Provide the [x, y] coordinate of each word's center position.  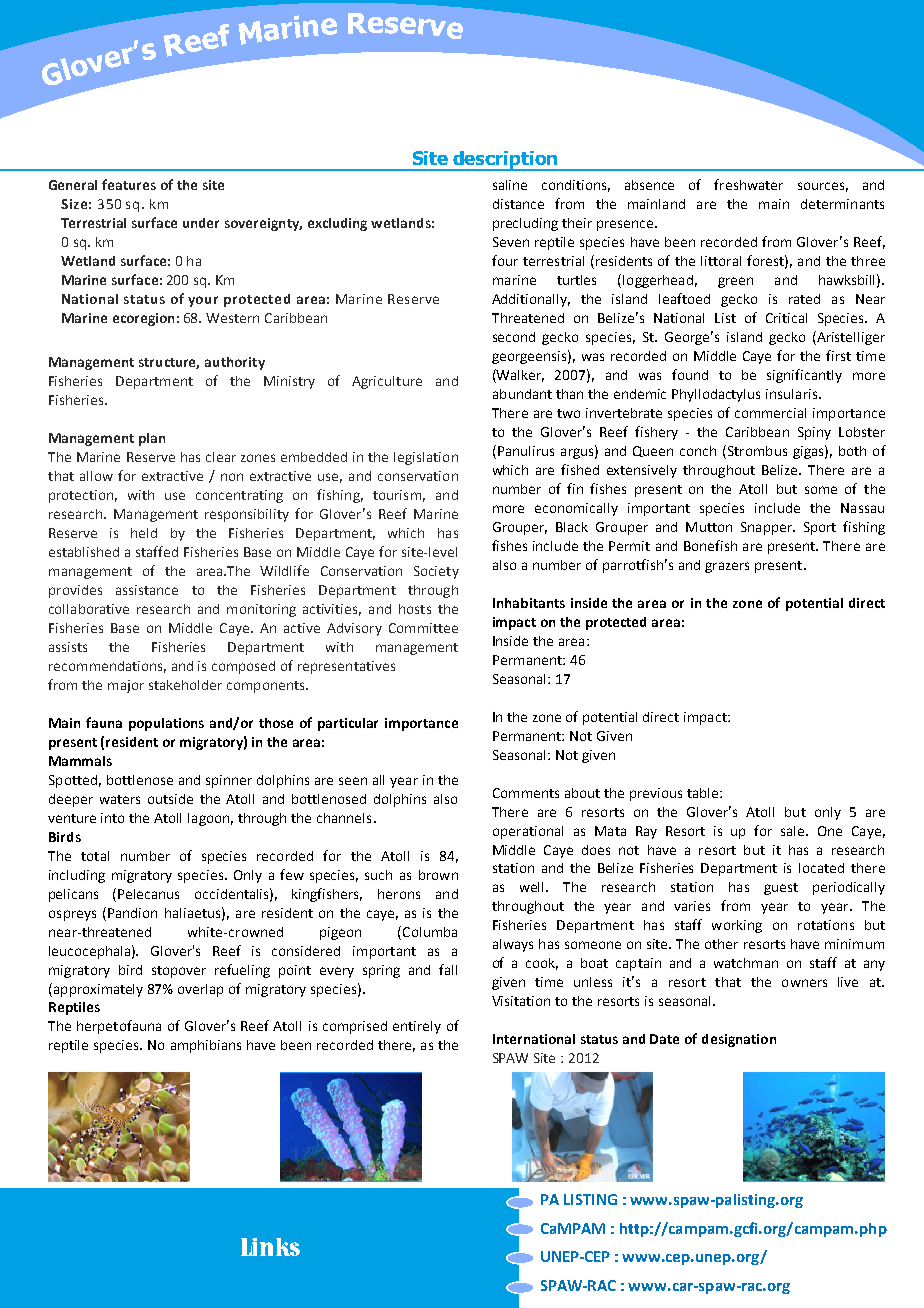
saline [510, 185]
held [144, 533]
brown [438, 875]
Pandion [132, 913]
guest [781, 889]
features [129, 184]
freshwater [748, 184]
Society [436, 572]
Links [270, 1247]
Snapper [768, 528]
